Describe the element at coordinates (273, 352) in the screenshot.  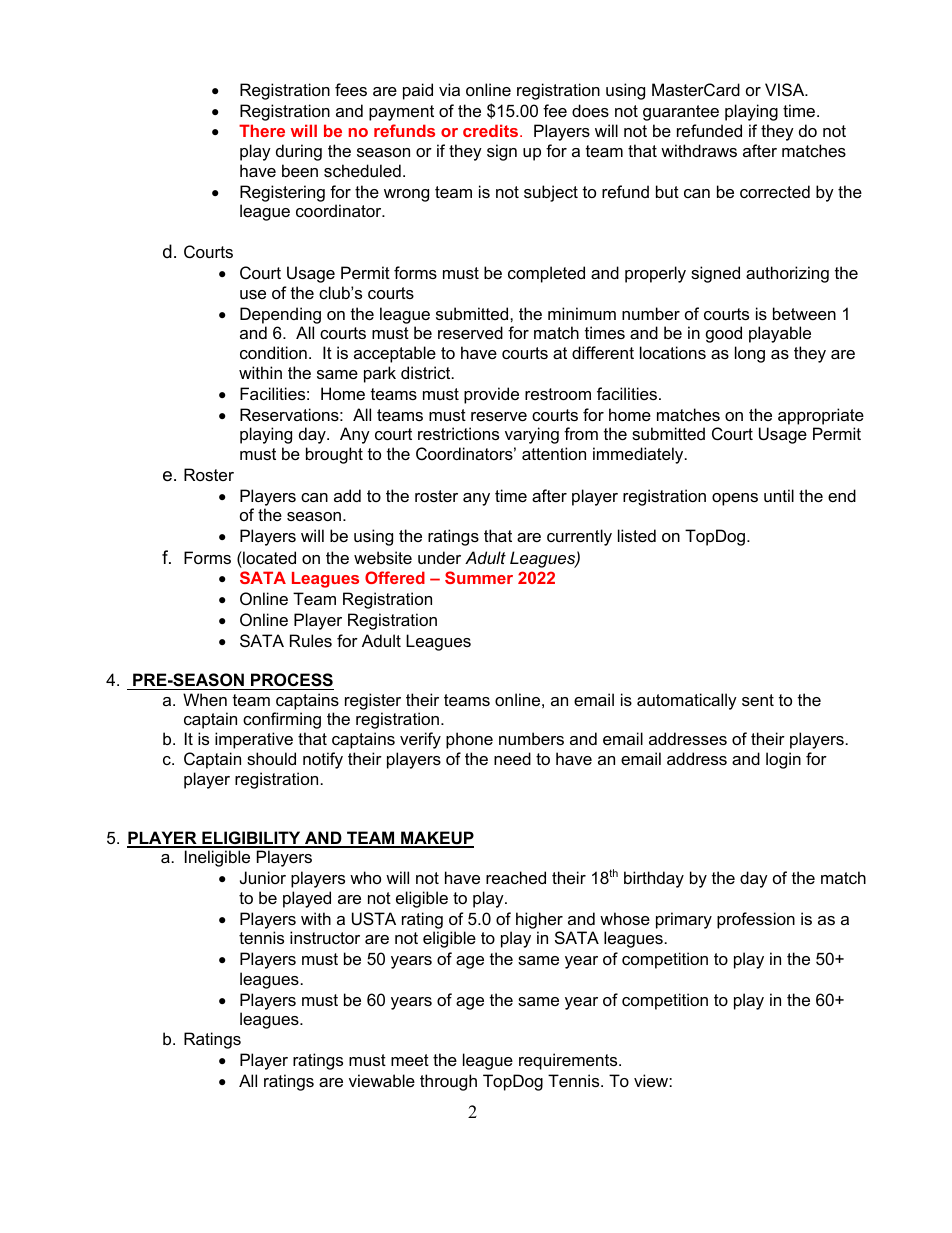
I see `condition` at that location.
